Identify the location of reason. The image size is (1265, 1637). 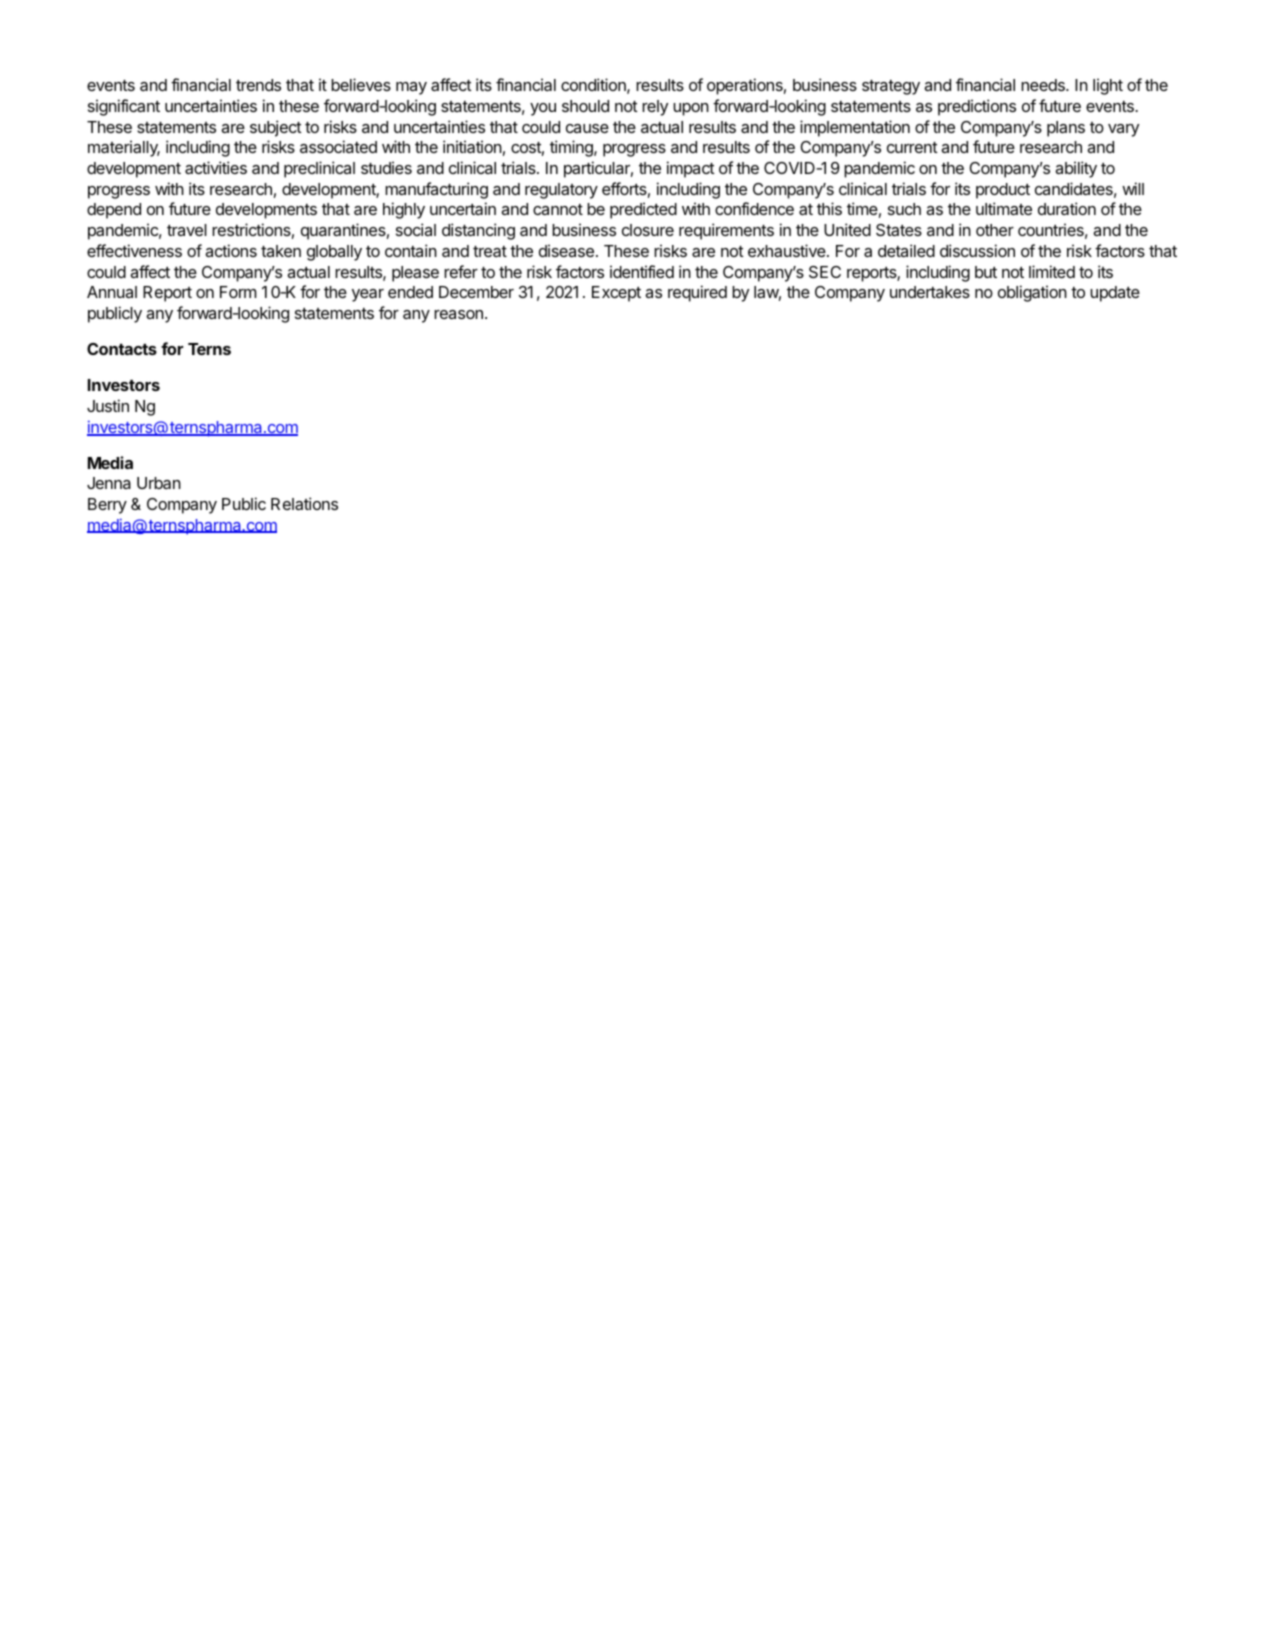
(458, 314).
